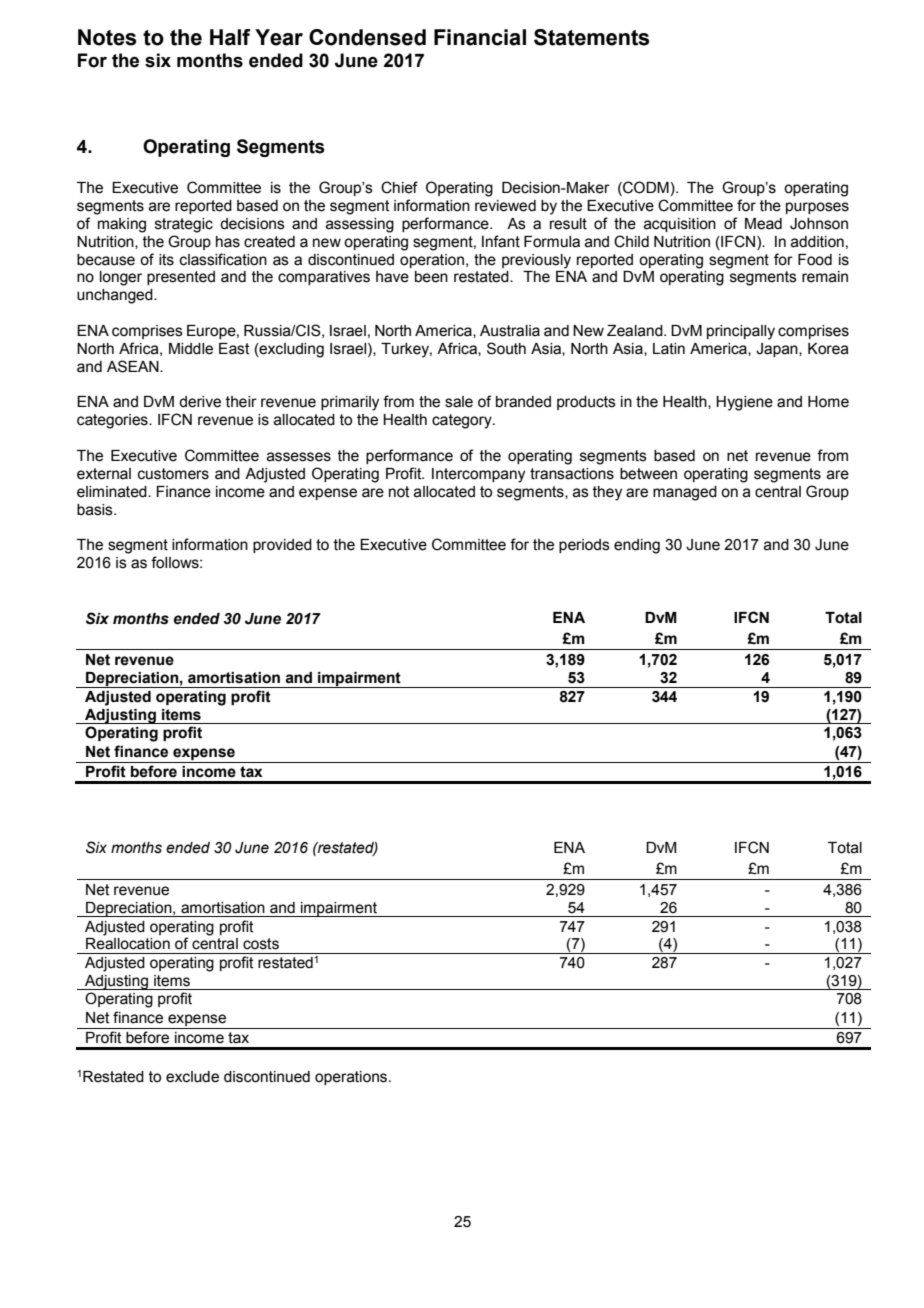 Image resolution: width=924 pixels, height=1308 pixels. What do you see at coordinates (637, 546) in the screenshot?
I see `ending` at bounding box center [637, 546].
